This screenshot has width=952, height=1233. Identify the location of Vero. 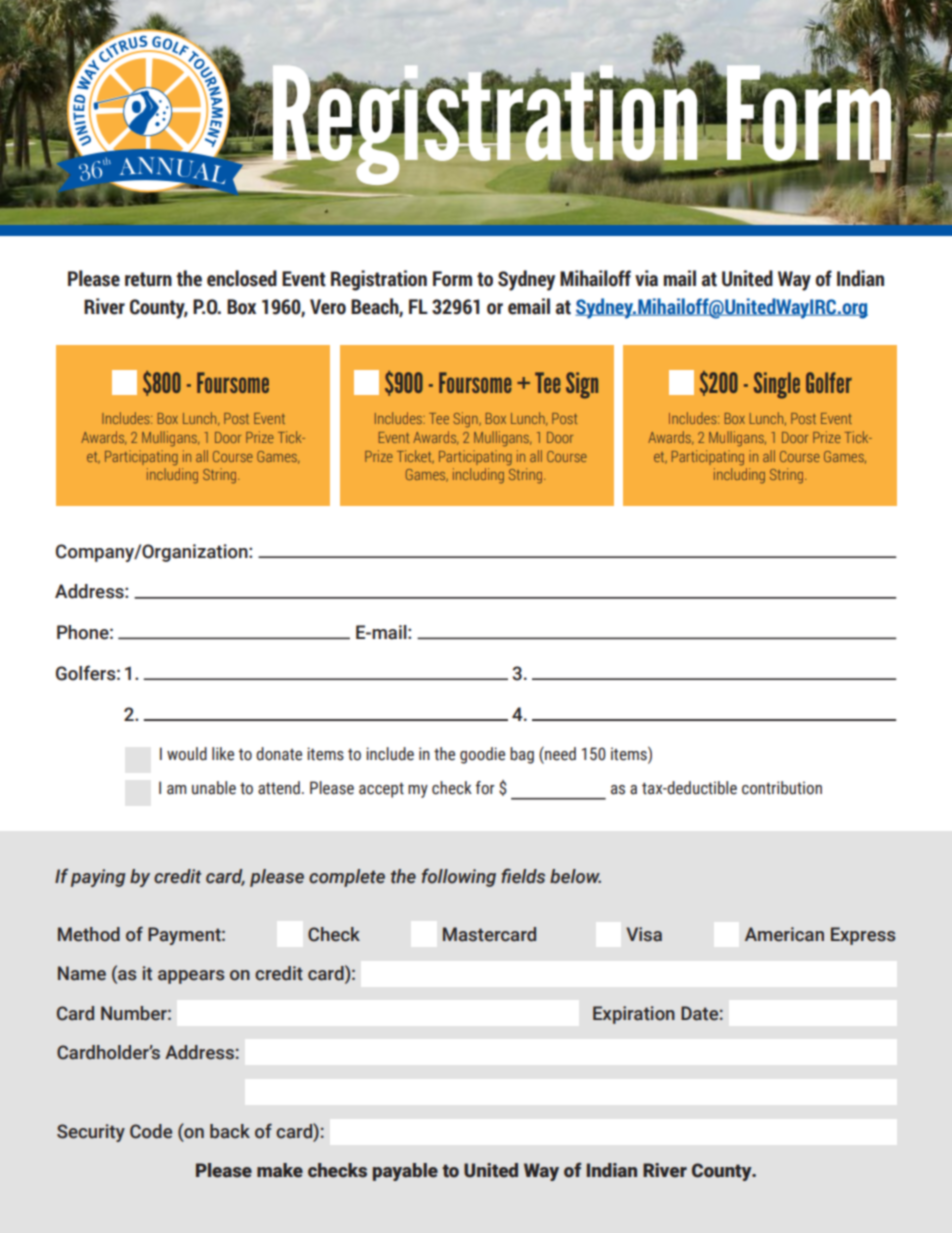
(328, 307).
